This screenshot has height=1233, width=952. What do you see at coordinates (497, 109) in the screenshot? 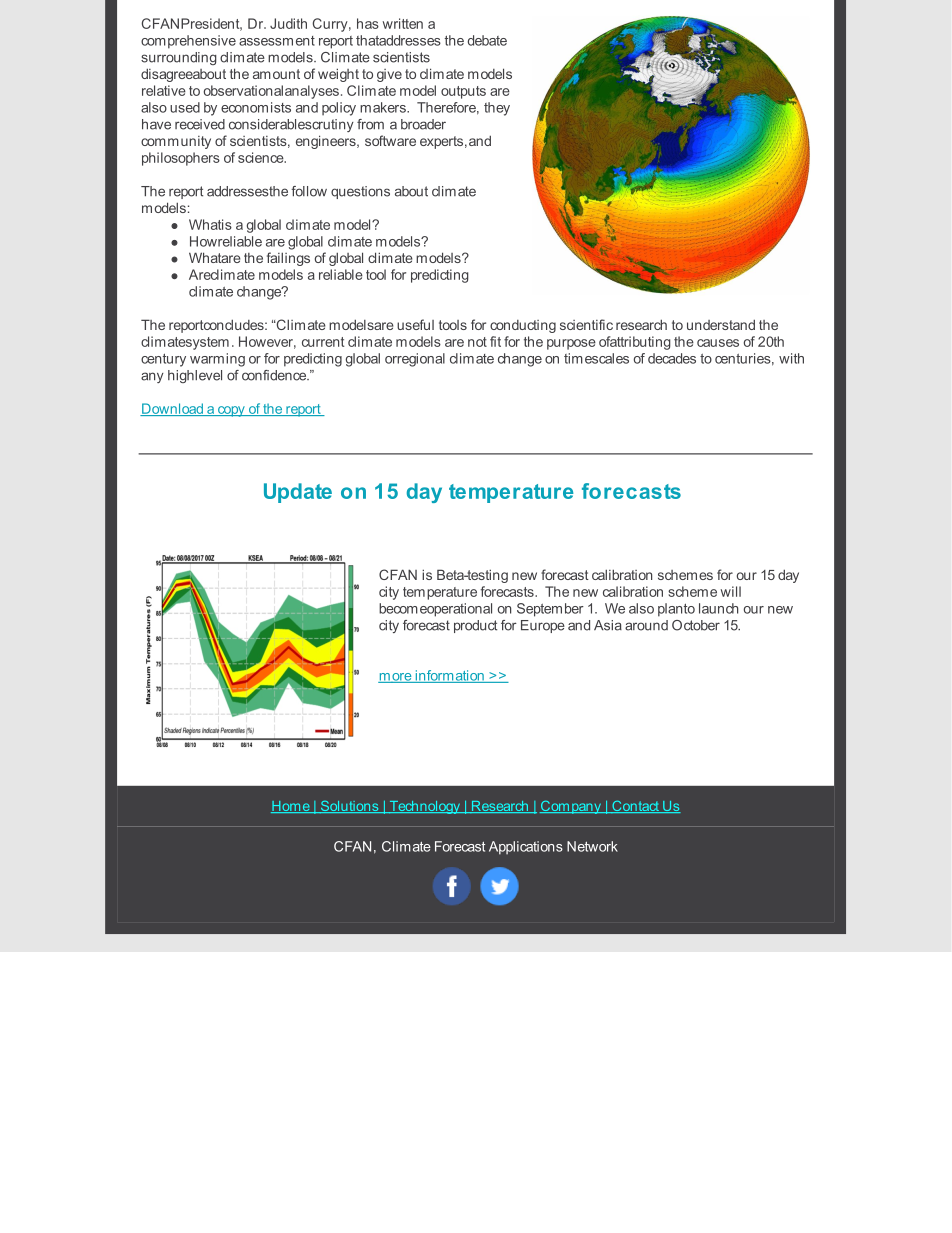
I see `they` at bounding box center [497, 109].
